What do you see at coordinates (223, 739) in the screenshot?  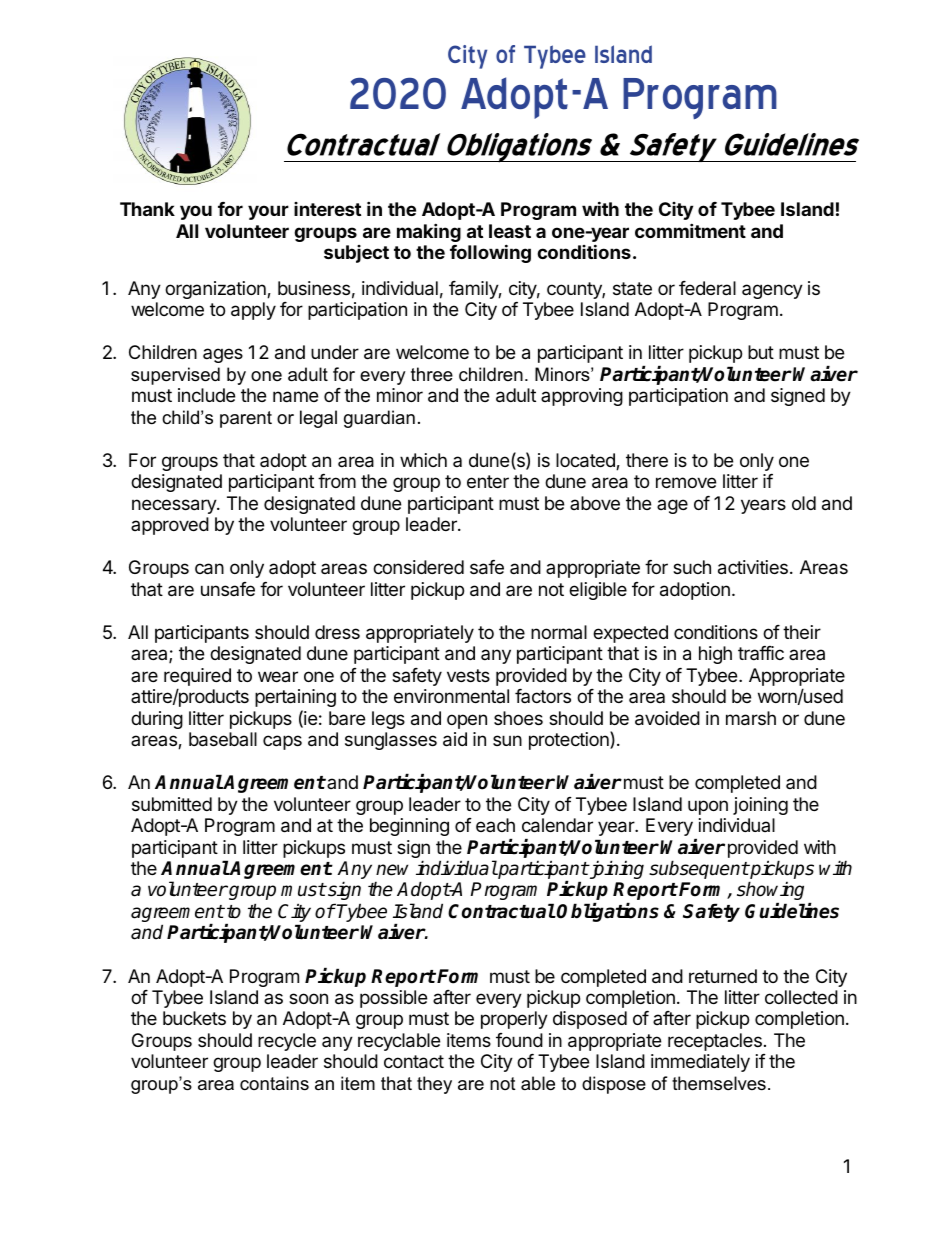 I see `baseball` at bounding box center [223, 739].
